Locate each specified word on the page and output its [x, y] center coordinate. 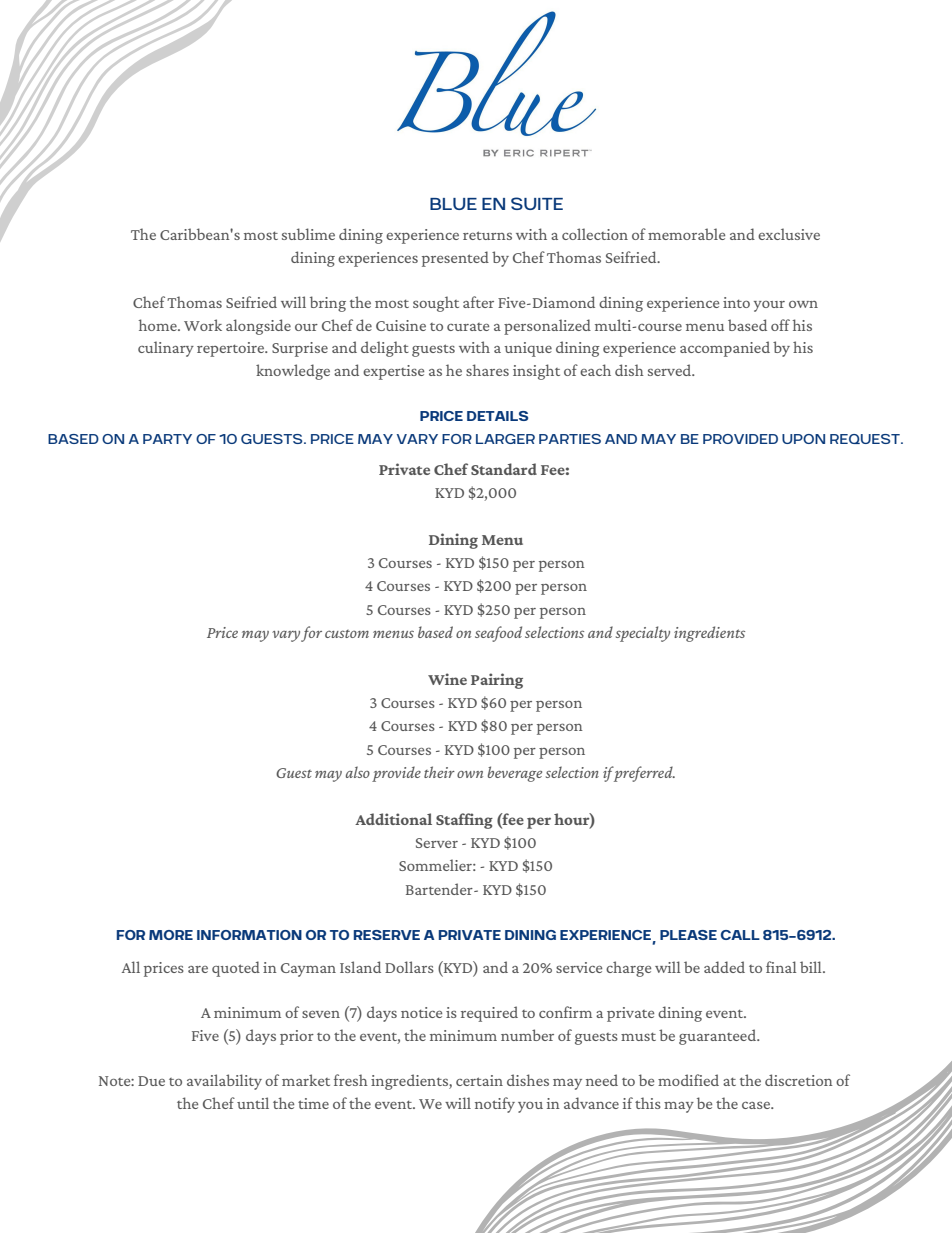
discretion [799, 1080]
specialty [643, 634]
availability [224, 1082]
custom [347, 634]
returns [487, 235]
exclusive [789, 234]
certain [479, 1080]
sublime [308, 234]
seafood [498, 634]
